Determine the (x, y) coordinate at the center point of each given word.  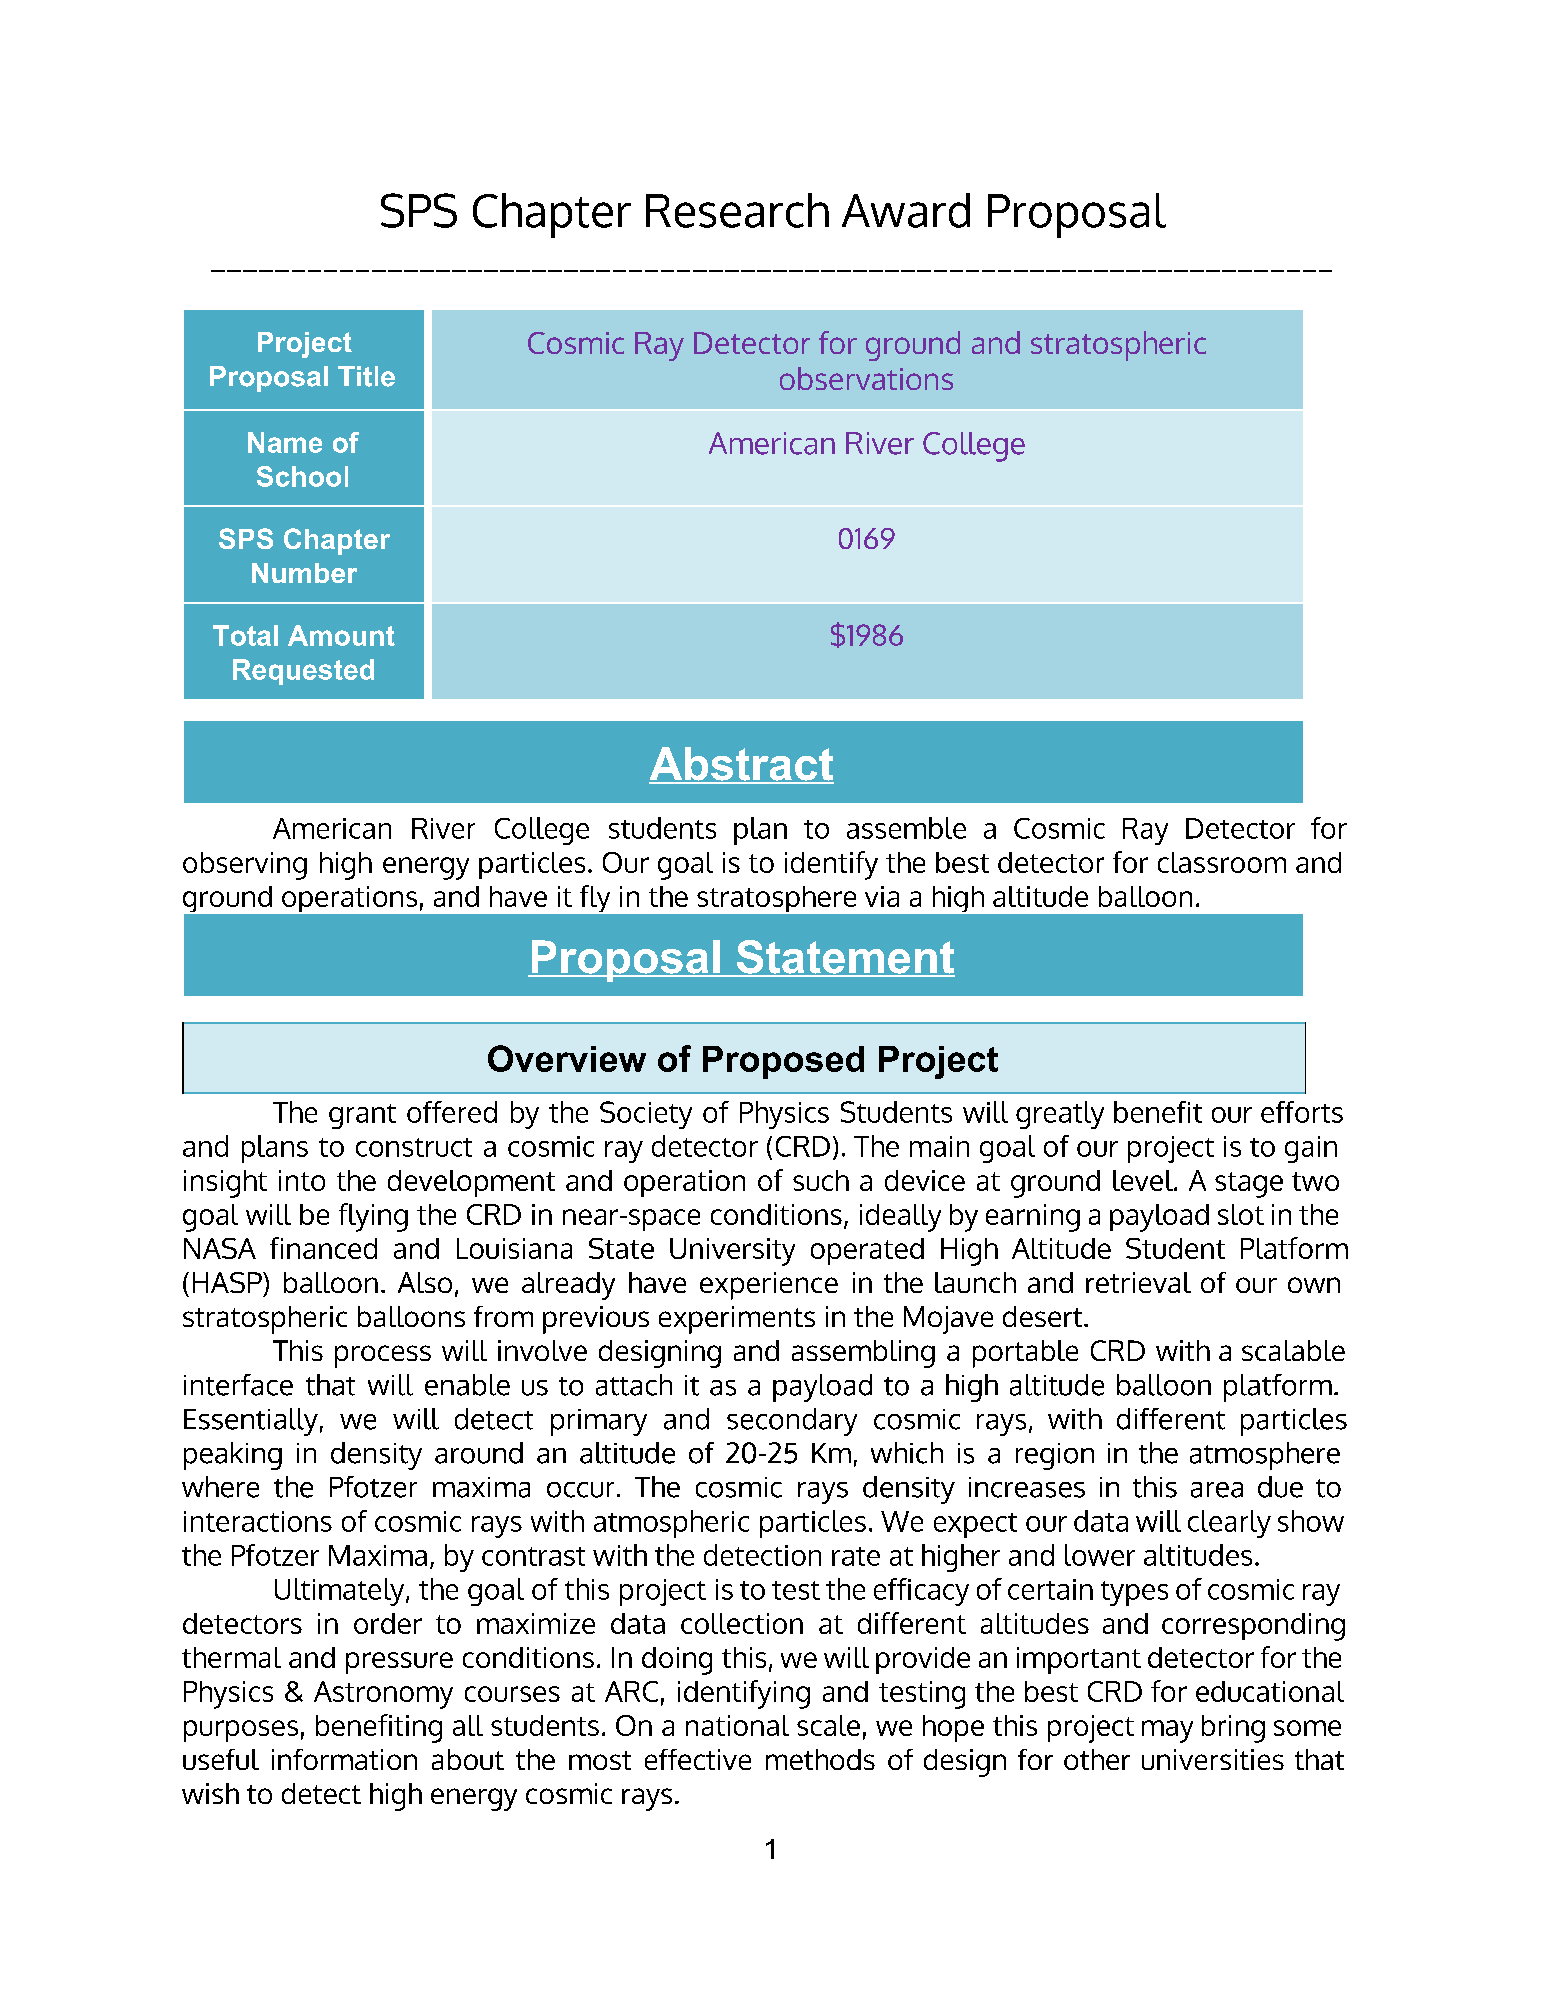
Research (737, 210)
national (737, 1725)
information (344, 1759)
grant (362, 1116)
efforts (1302, 1112)
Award (906, 210)
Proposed (783, 1062)
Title (366, 376)
